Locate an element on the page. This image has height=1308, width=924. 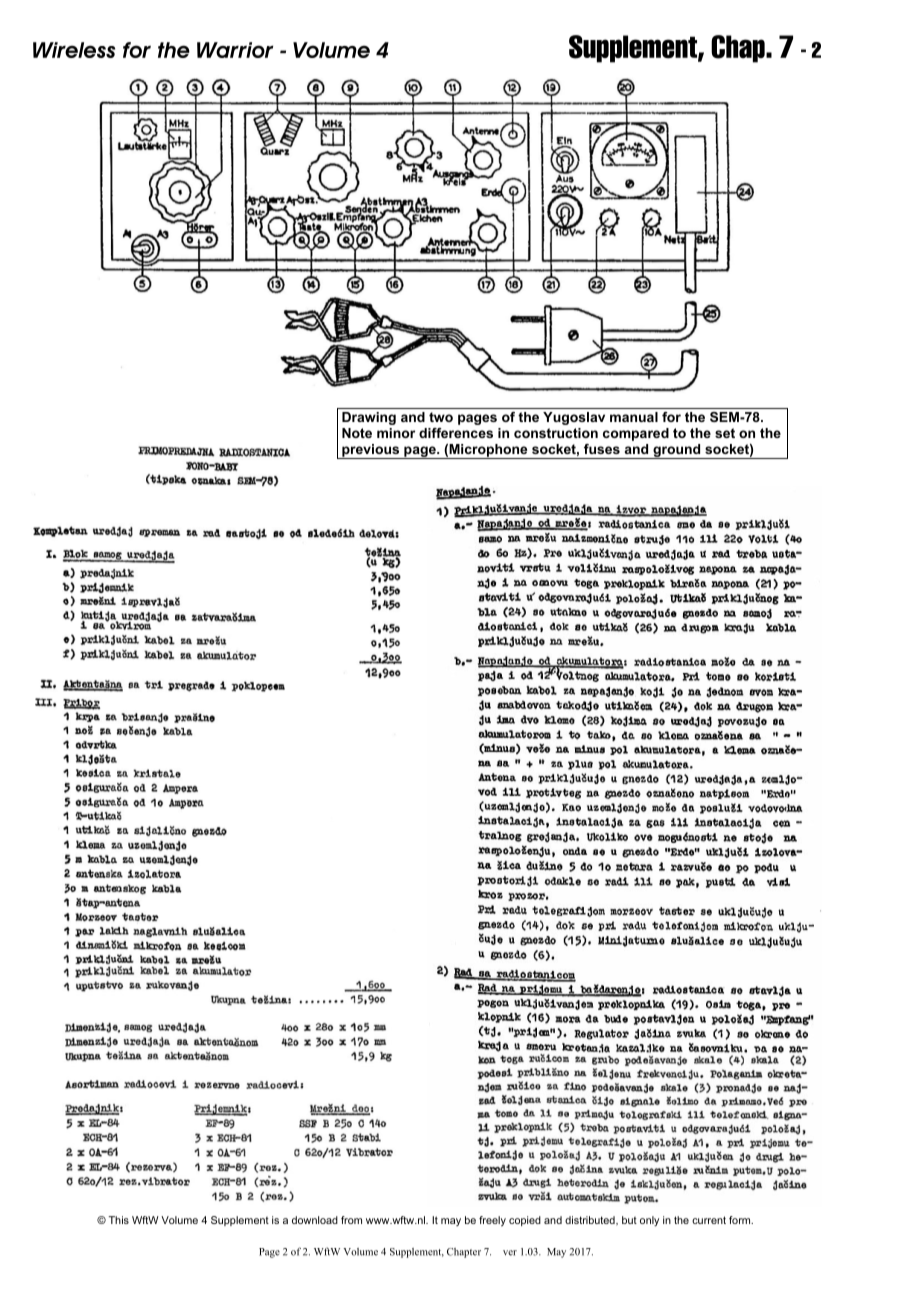
only is located at coordinates (649, 1221).
